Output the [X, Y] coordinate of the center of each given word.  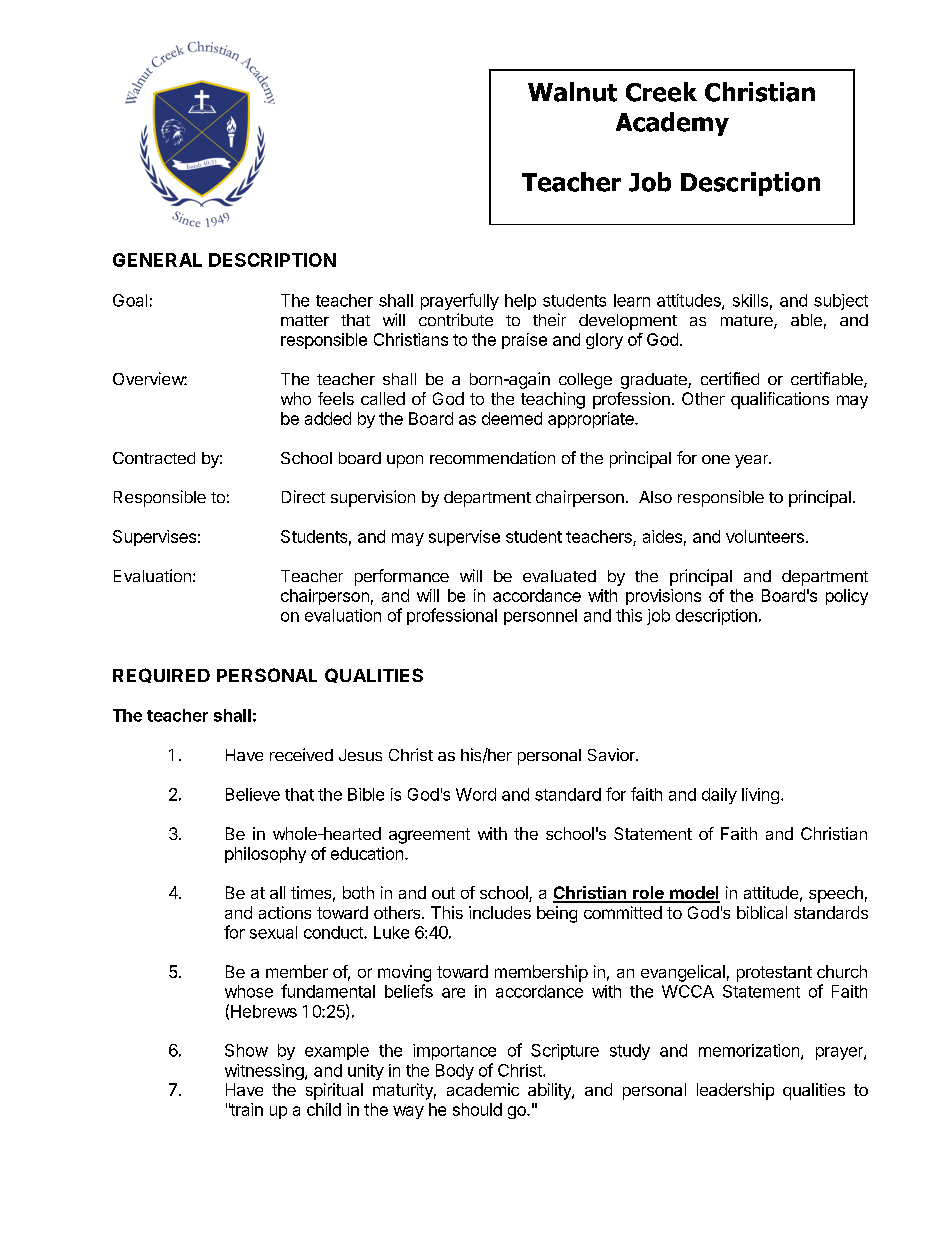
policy [847, 597]
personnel [540, 617]
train [246, 1109]
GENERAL [157, 260]
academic [483, 1089]
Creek [661, 92]
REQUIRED [161, 675]
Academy [672, 124]
